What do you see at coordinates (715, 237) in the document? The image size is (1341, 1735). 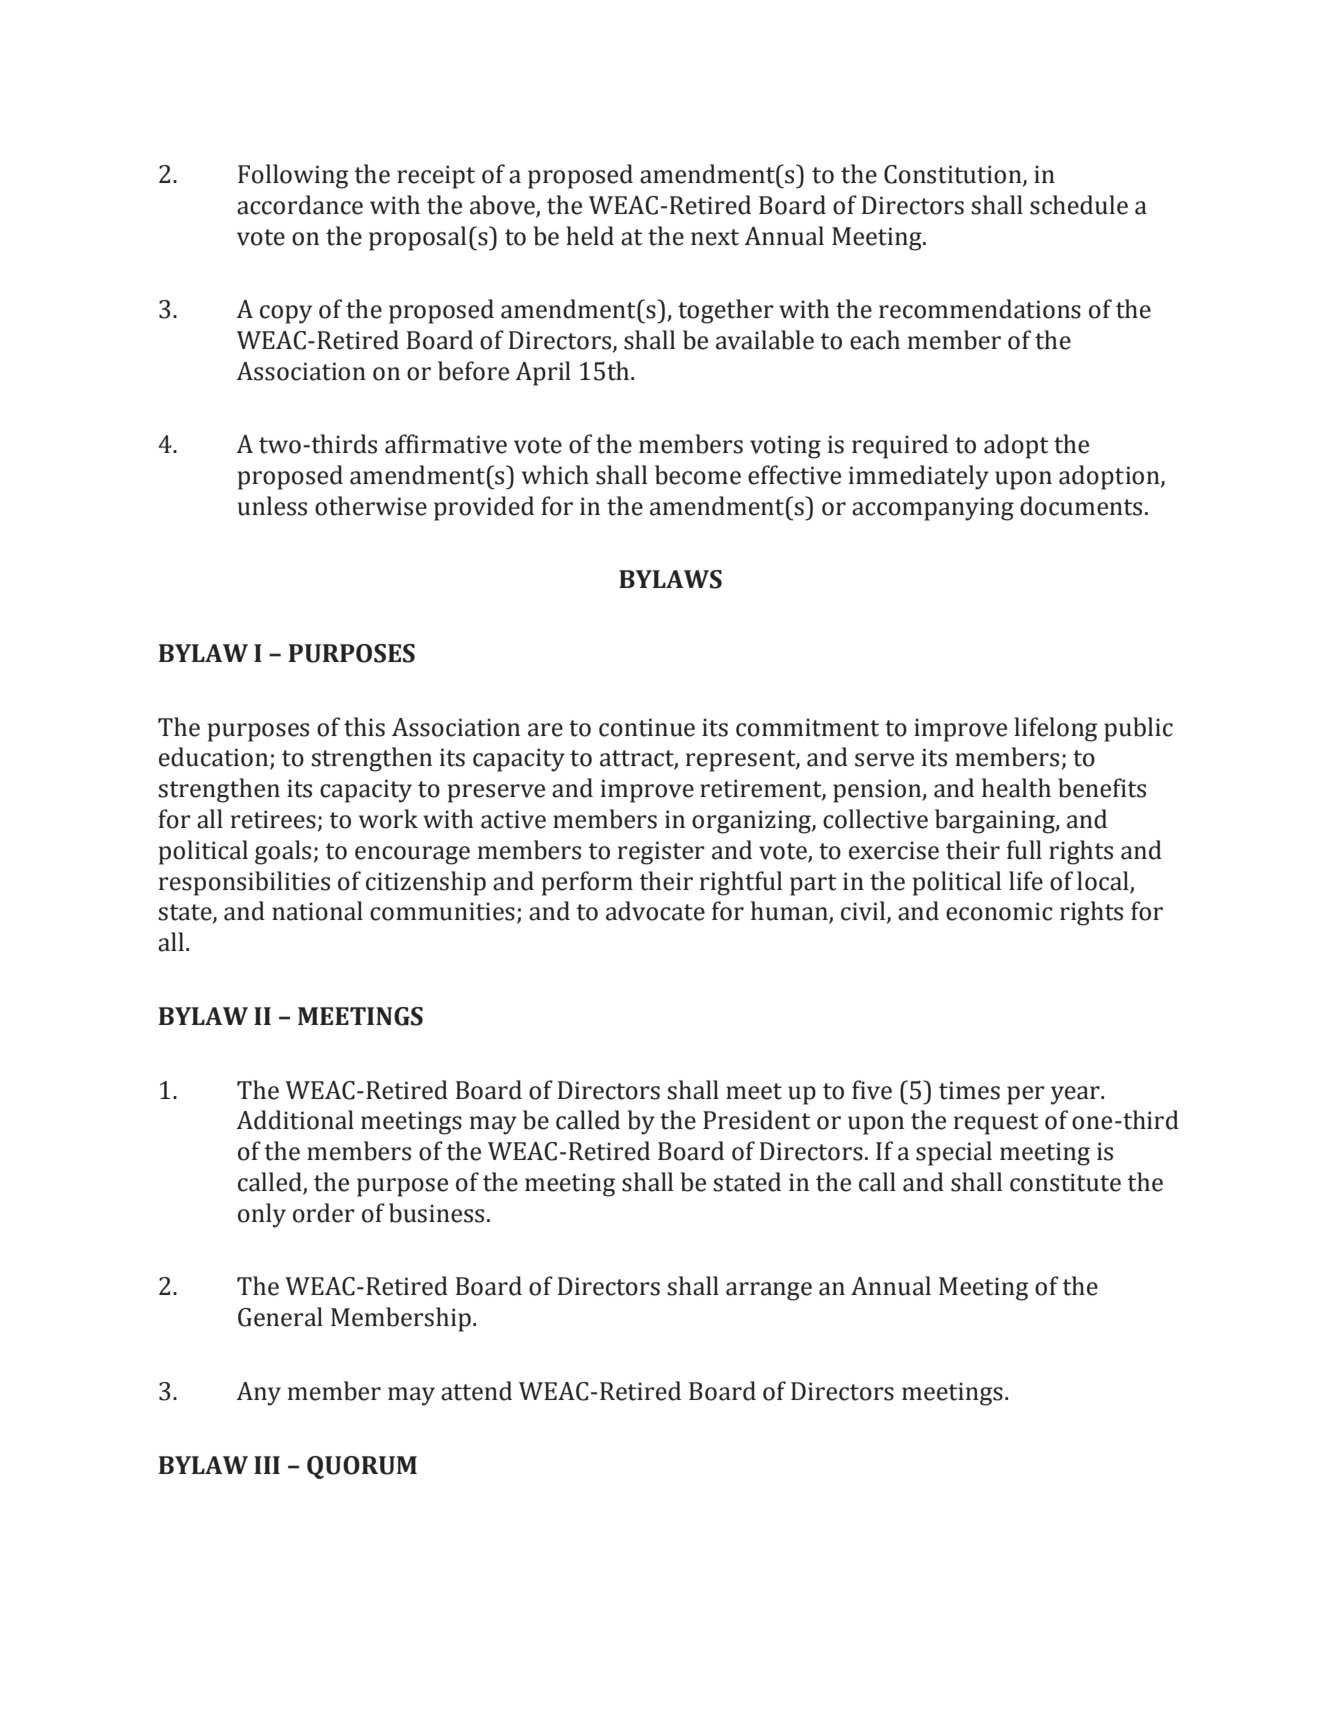 I see `next` at bounding box center [715, 237].
